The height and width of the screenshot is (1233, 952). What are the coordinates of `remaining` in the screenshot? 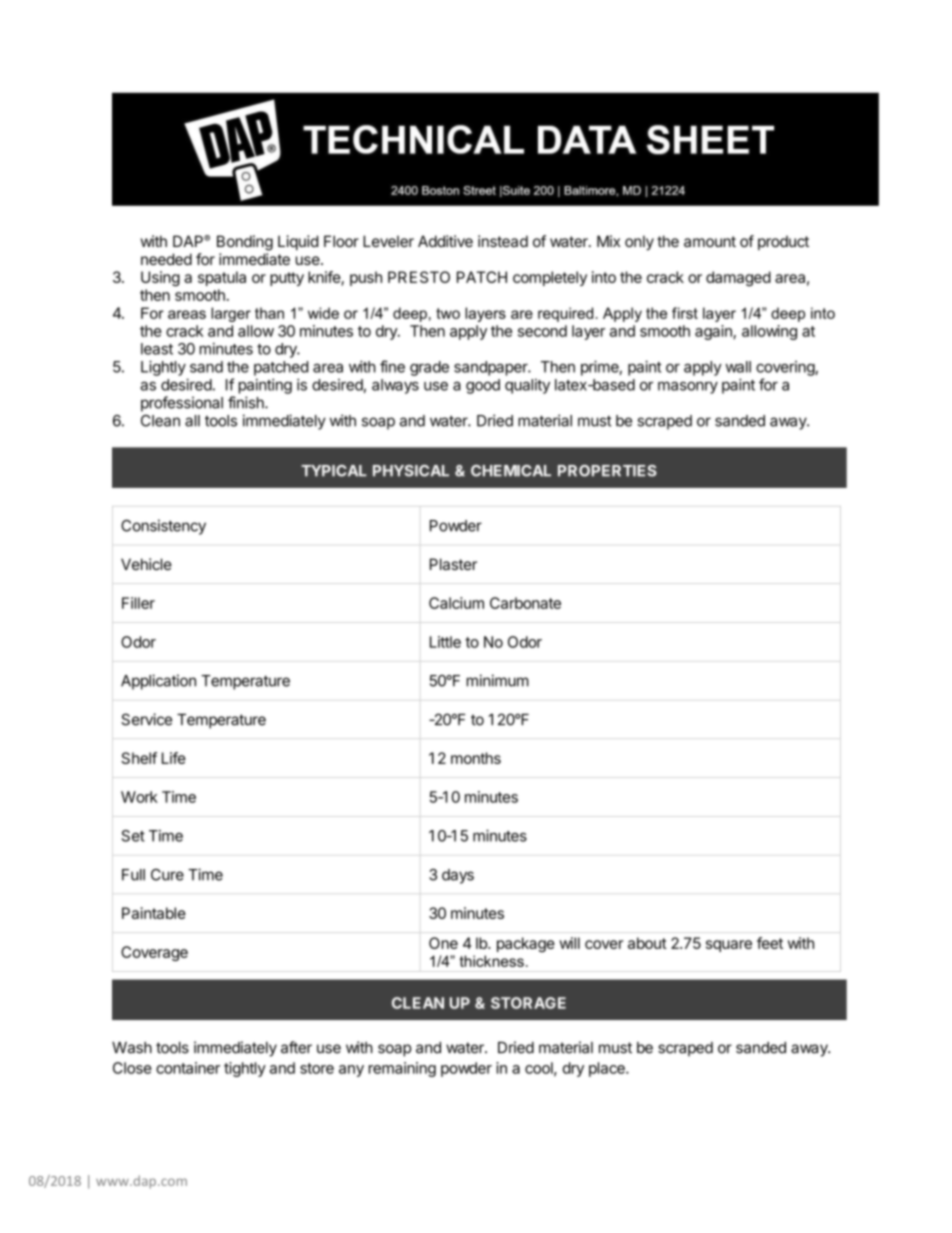 It's located at (402, 1069).
